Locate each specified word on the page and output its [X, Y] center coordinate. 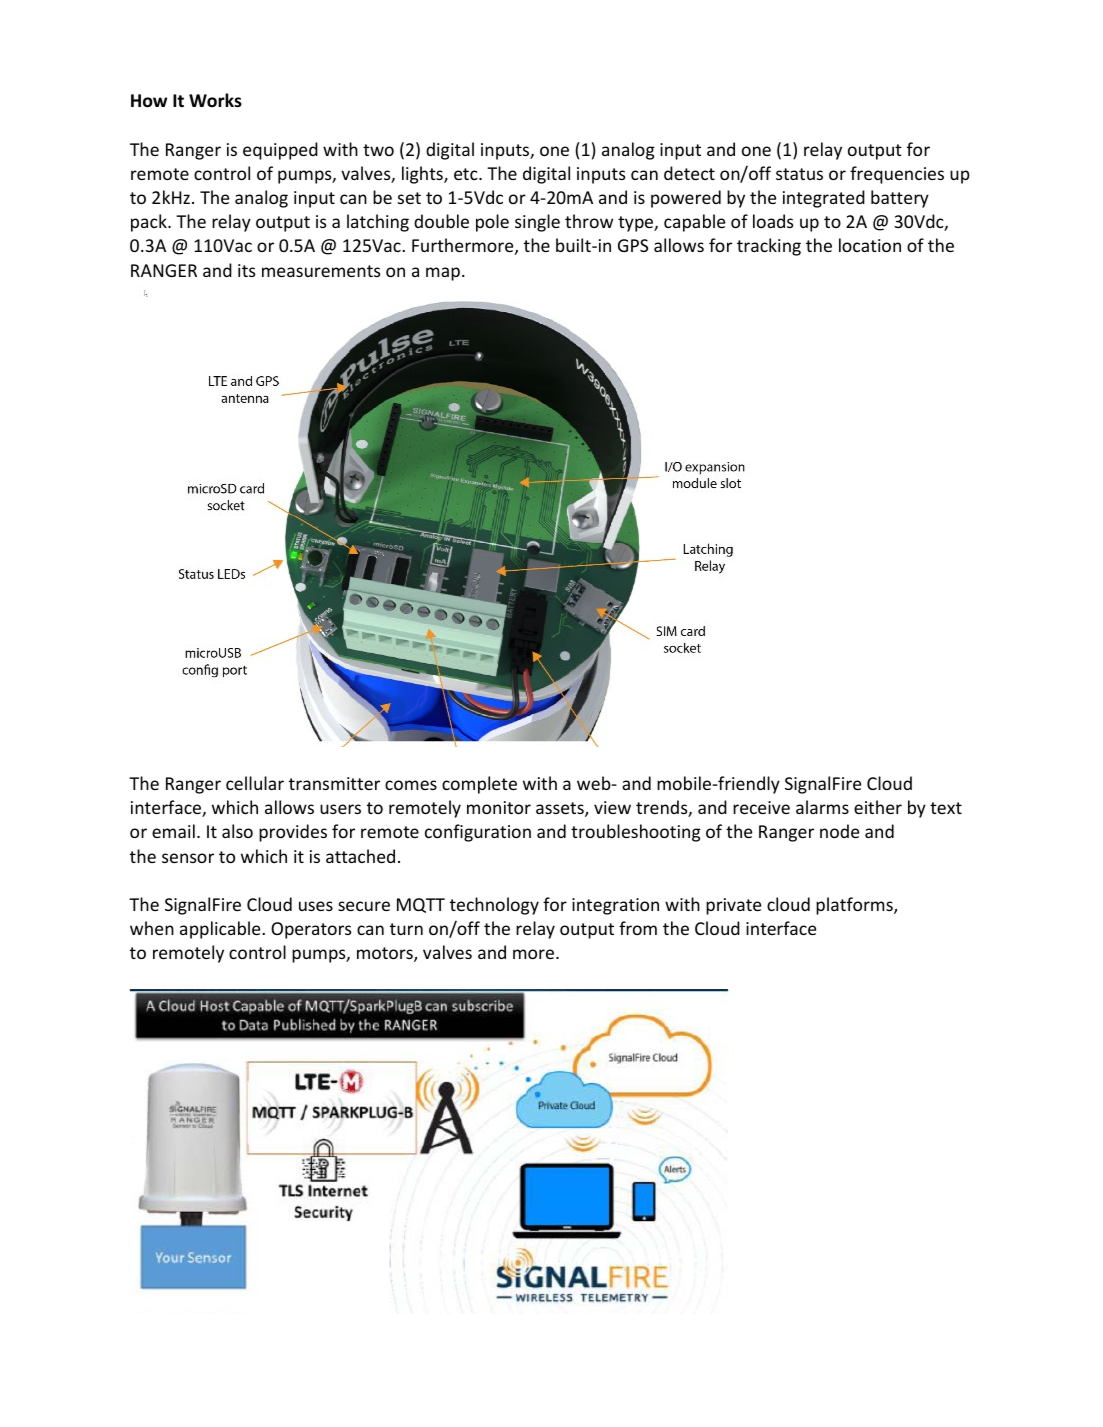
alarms [822, 807]
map [443, 274]
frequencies [897, 175]
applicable [221, 930]
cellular [255, 783]
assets [561, 809]
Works [215, 100]
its [246, 270]
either [878, 807]
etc [467, 174]
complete [479, 785]
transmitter [334, 783]
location [870, 245]
